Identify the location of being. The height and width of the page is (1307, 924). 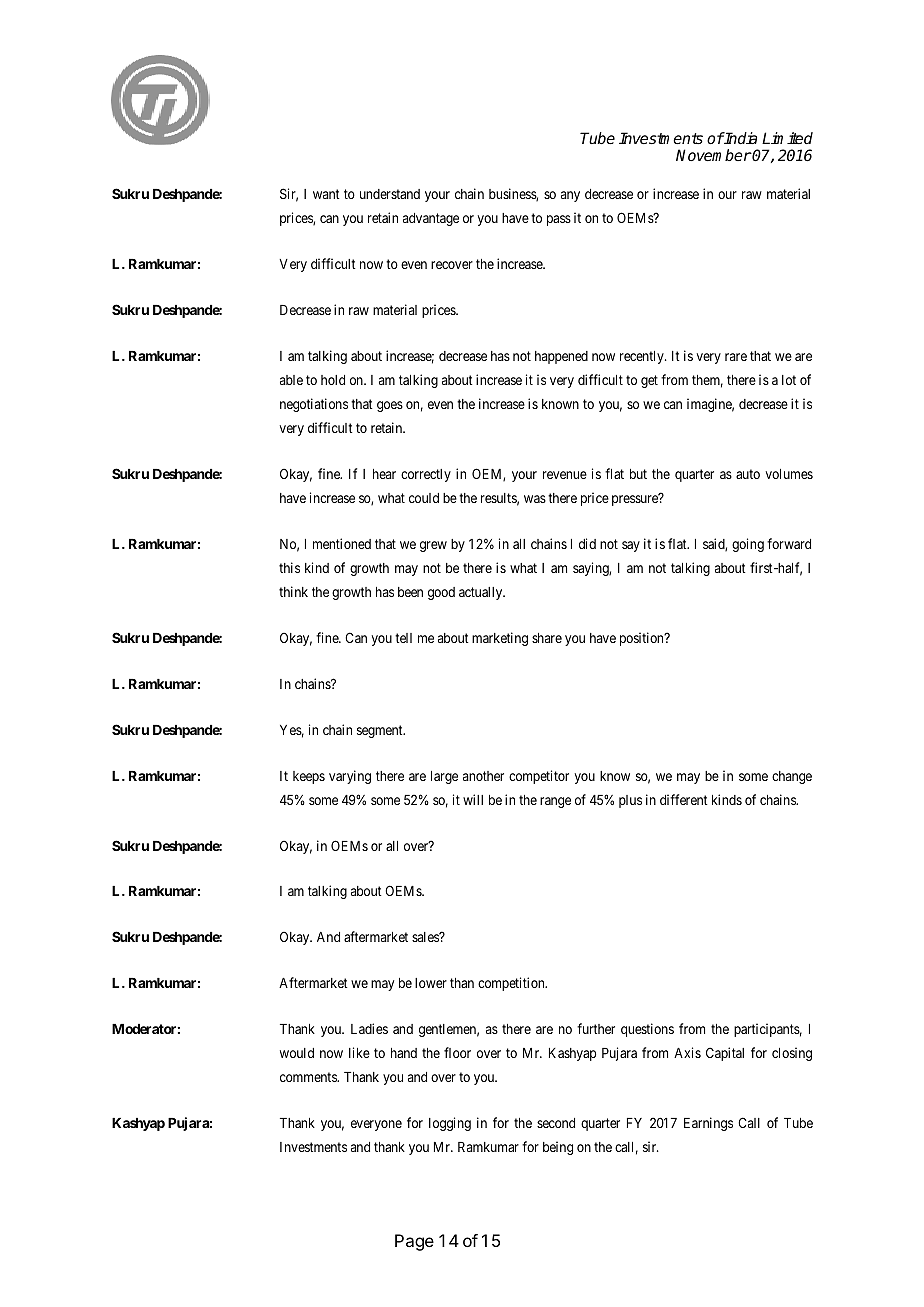
(558, 1148).
